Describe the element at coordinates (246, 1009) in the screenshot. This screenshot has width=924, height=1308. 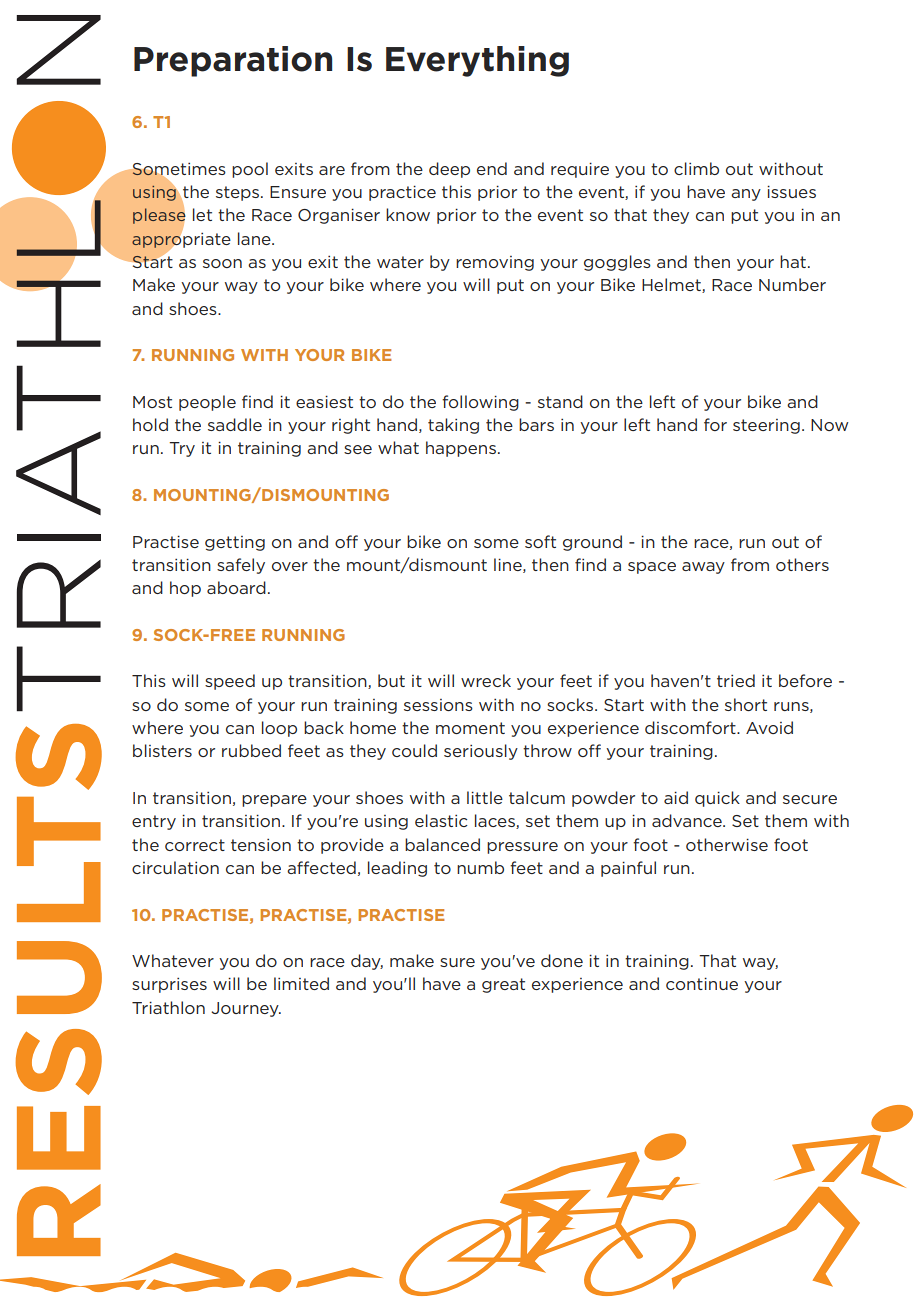
I see `Journey` at that location.
